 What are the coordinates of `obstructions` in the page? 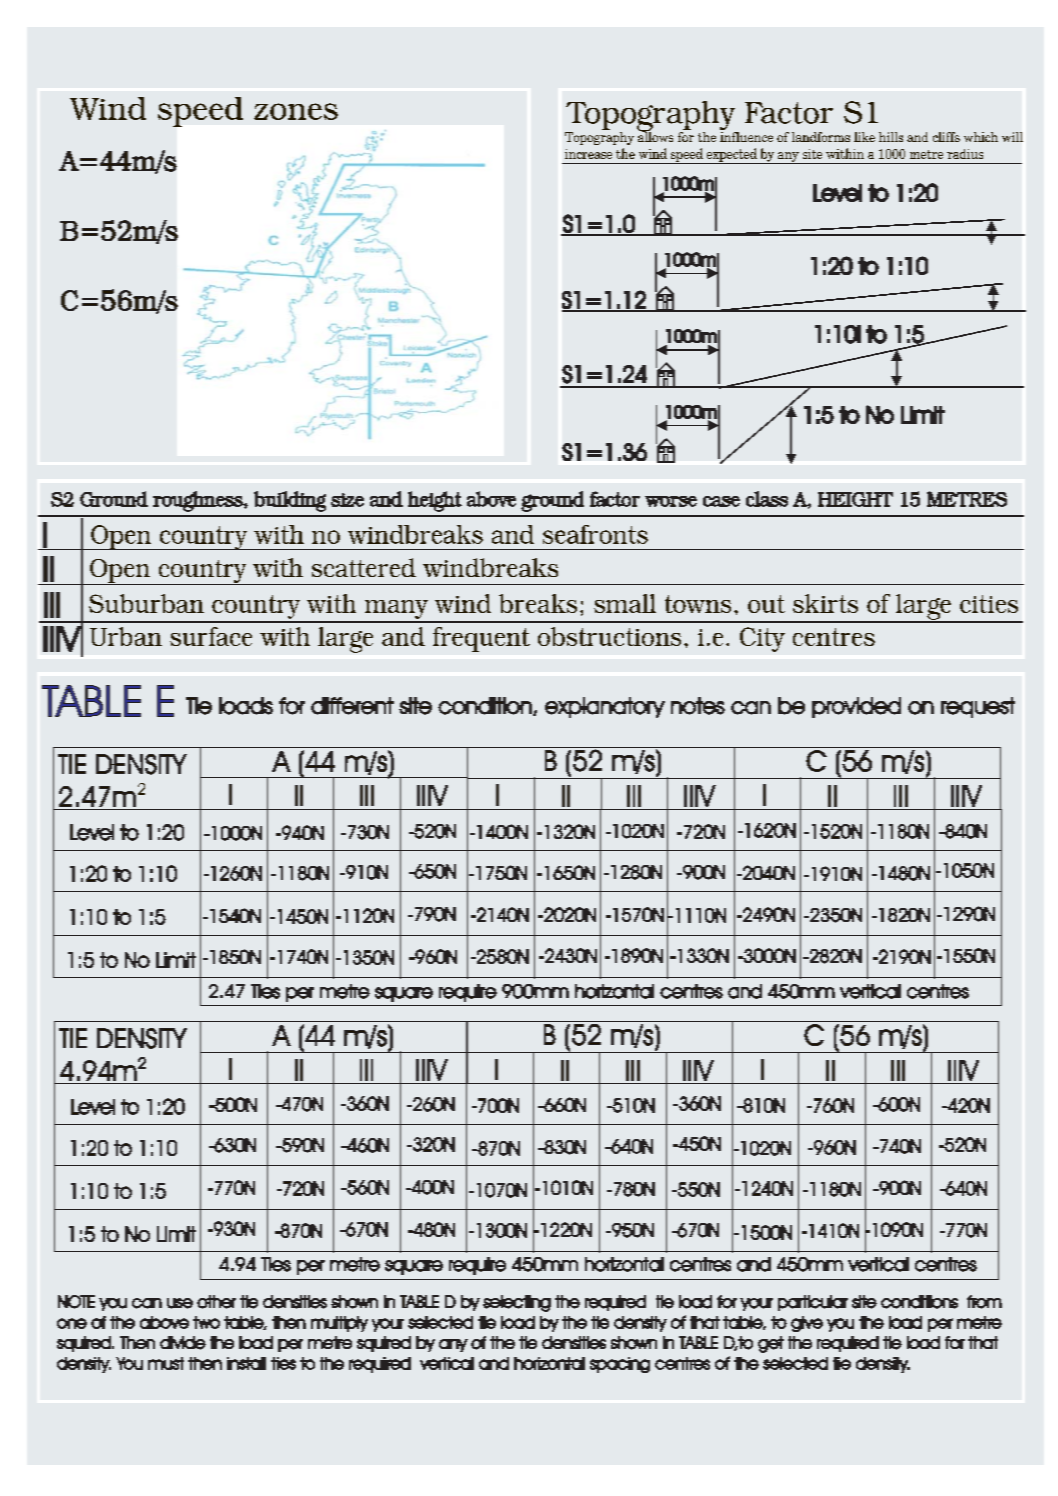 It's located at (609, 636).
